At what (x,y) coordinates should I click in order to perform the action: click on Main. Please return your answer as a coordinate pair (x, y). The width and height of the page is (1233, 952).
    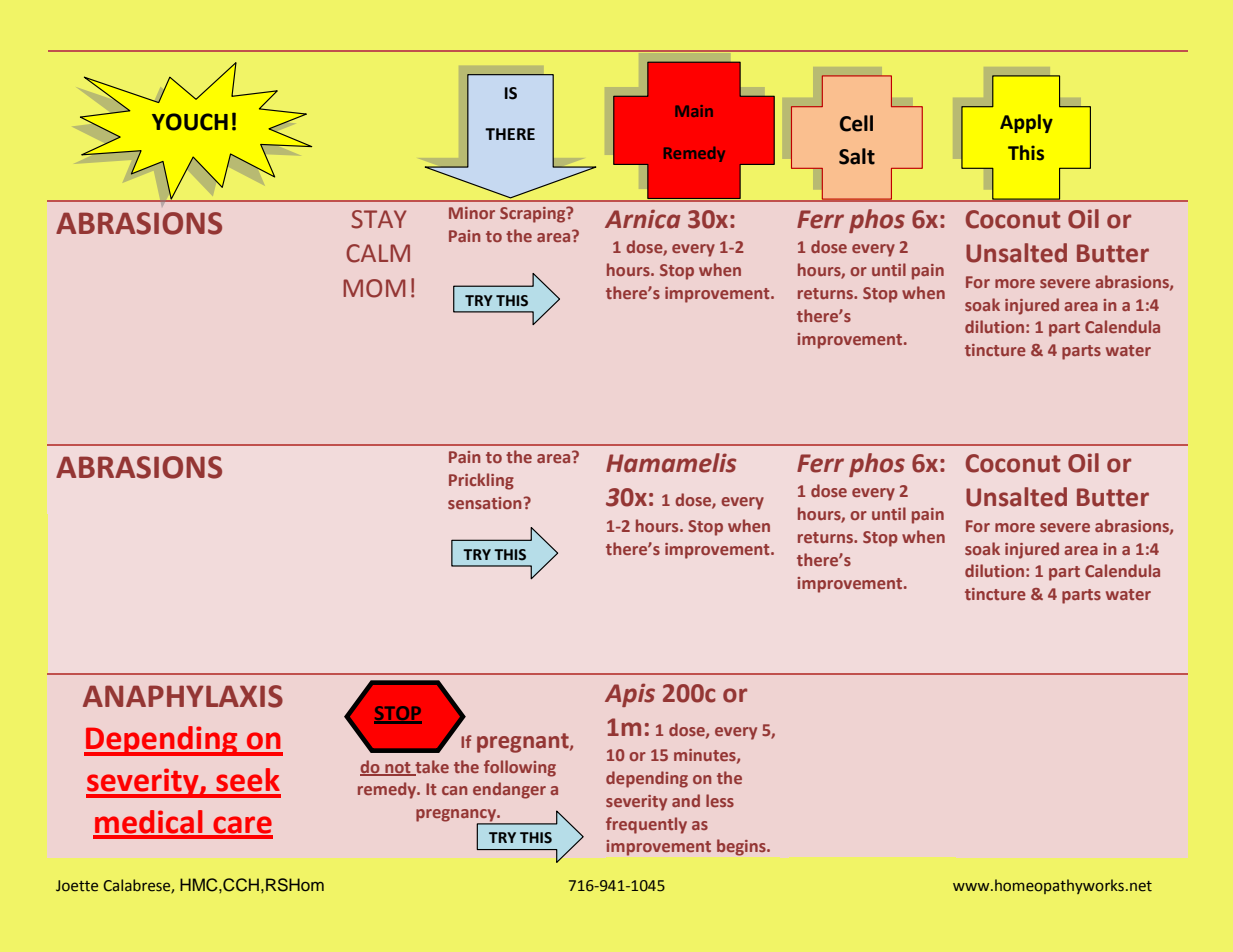
    Looking at the image, I should click on (694, 111).
